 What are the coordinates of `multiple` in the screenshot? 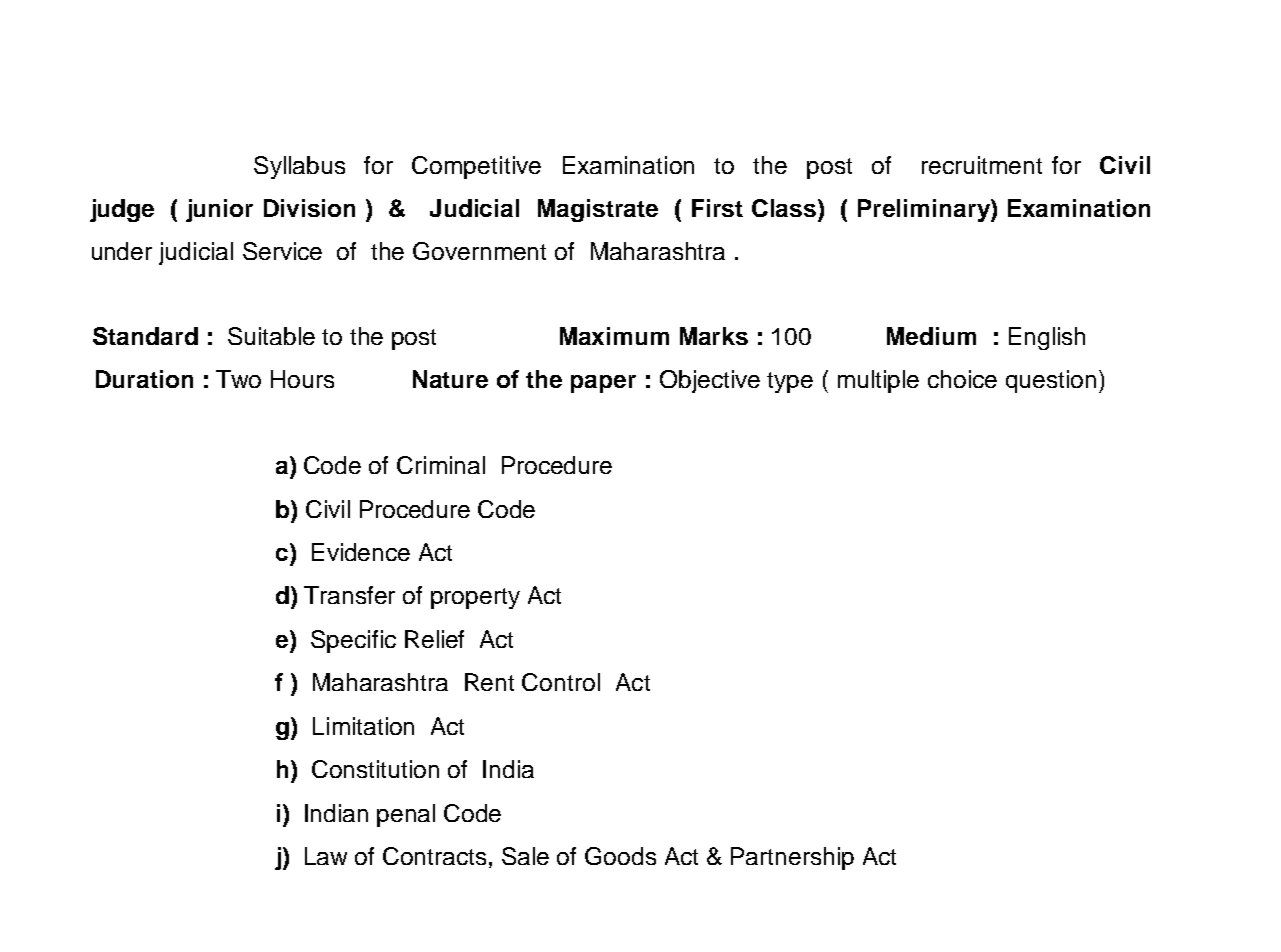 It's located at (878, 381).
